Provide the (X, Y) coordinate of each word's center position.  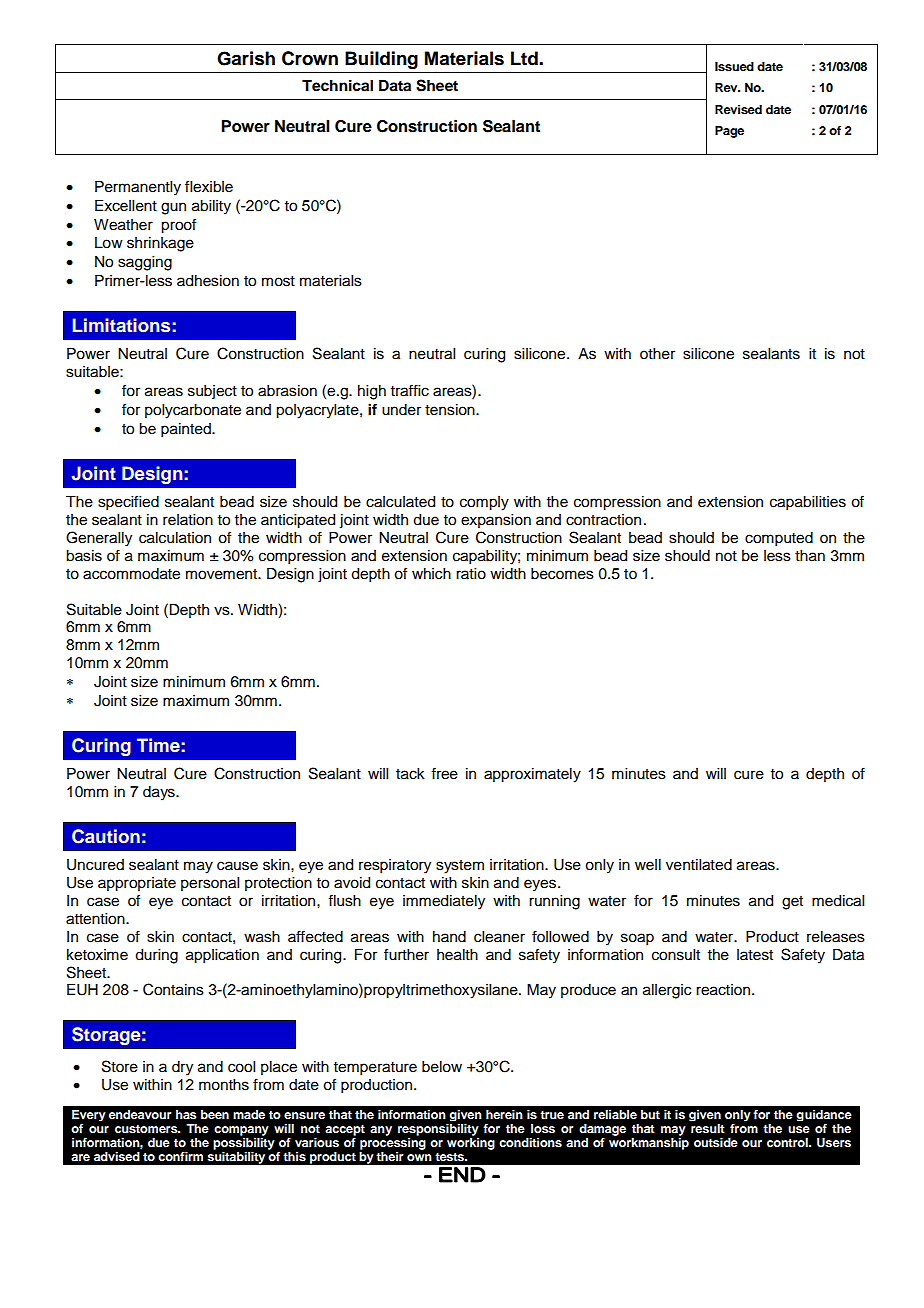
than (810, 556)
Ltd (525, 58)
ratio (471, 574)
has (186, 1114)
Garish (246, 58)
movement (223, 574)
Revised (738, 109)
